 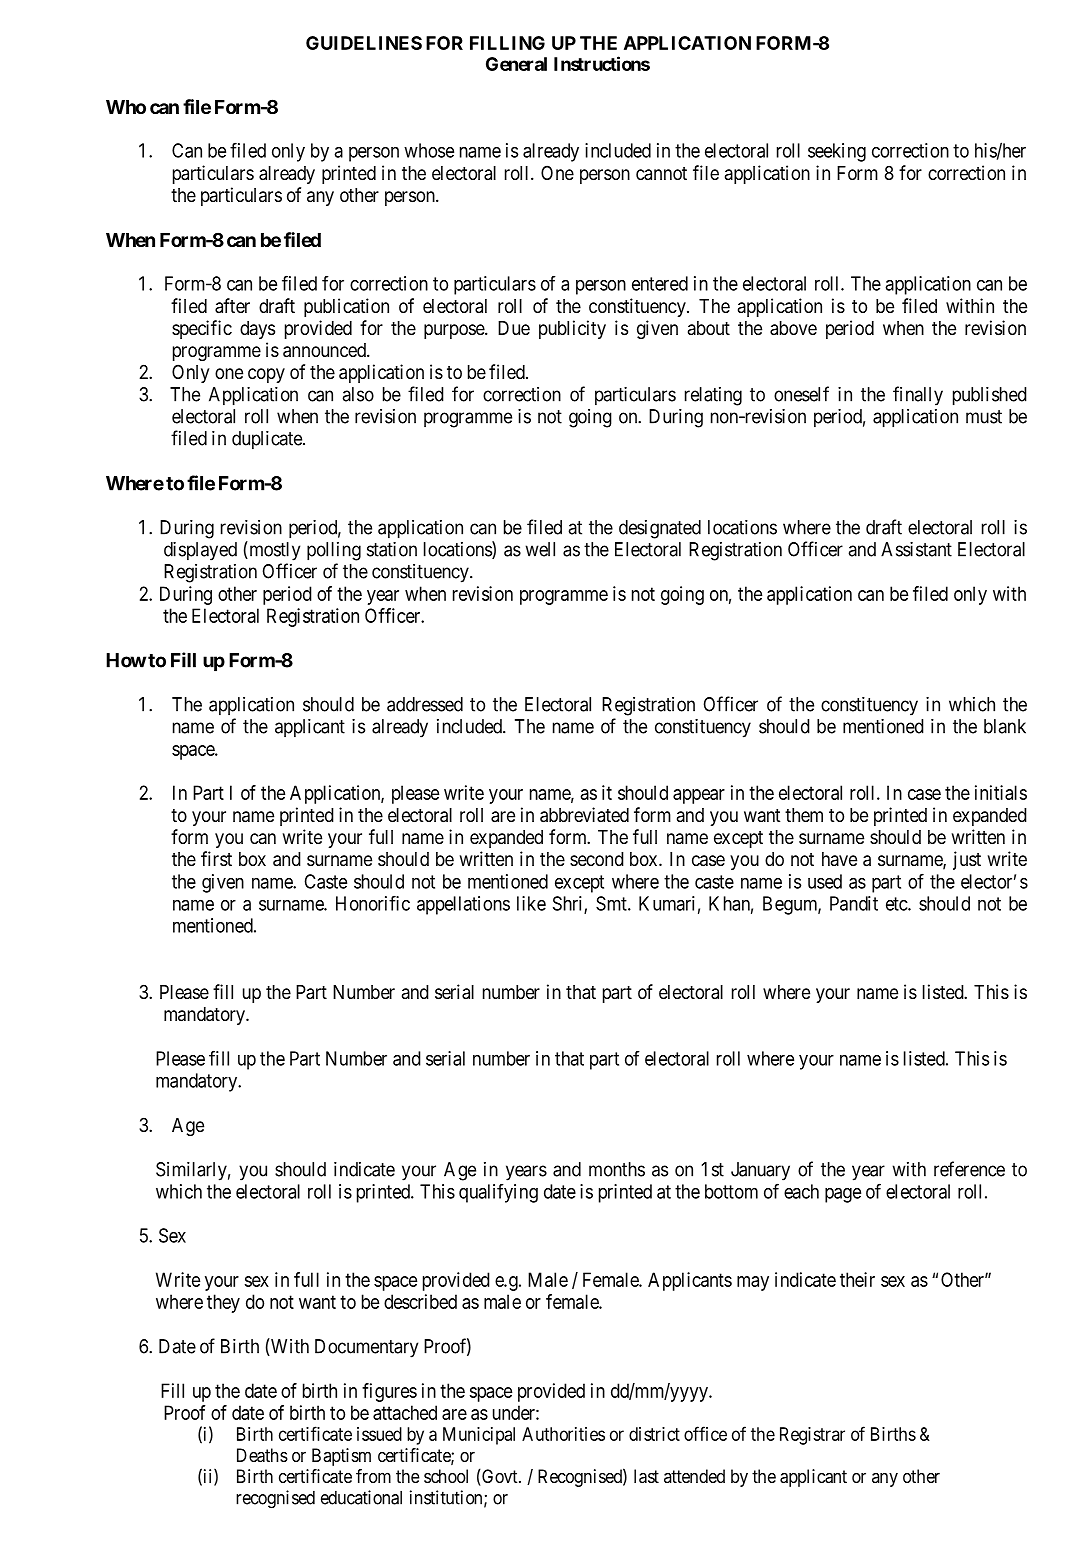 What do you see at coordinates (262, 1455) in the screenshot?
I see `Deaths` at bounding box center [262, 1455].
